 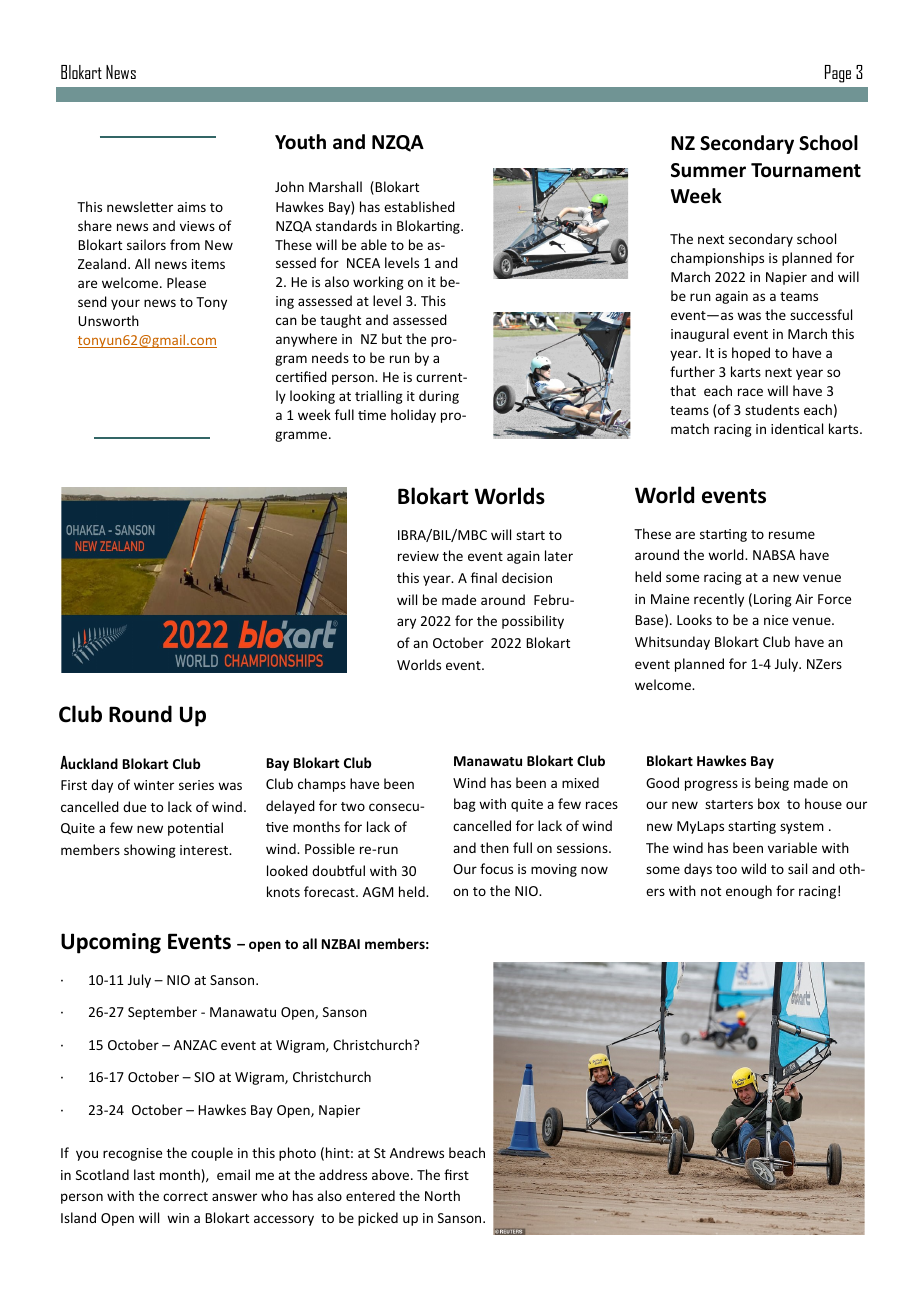 What do you see at coordinates (708, 170) in the screenshot?
I see `Summer` at bounding box center [708, 170].
